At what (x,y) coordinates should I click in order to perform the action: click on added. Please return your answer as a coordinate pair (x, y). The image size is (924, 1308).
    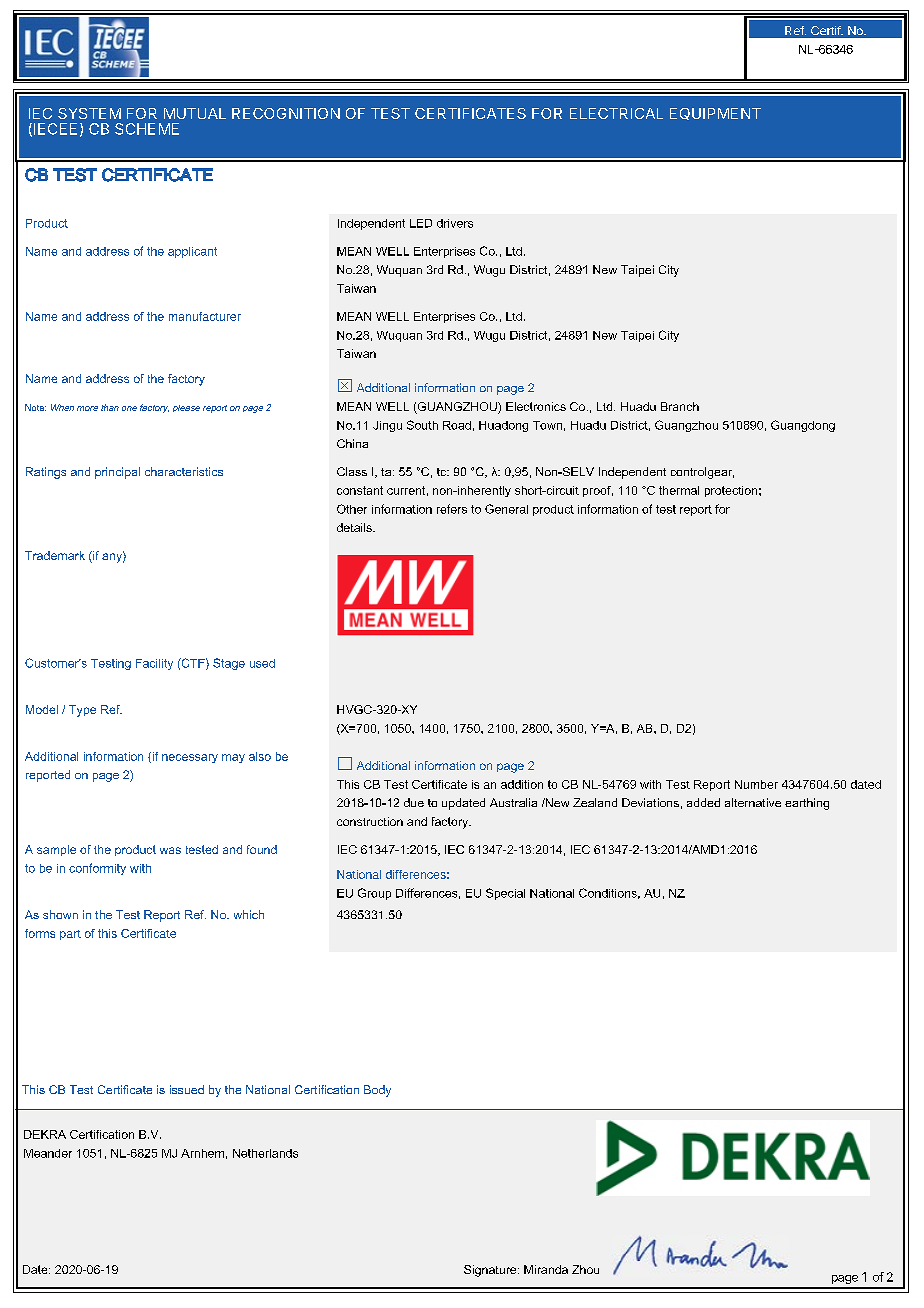
    Looking at the image, I should click on (703, 802).
